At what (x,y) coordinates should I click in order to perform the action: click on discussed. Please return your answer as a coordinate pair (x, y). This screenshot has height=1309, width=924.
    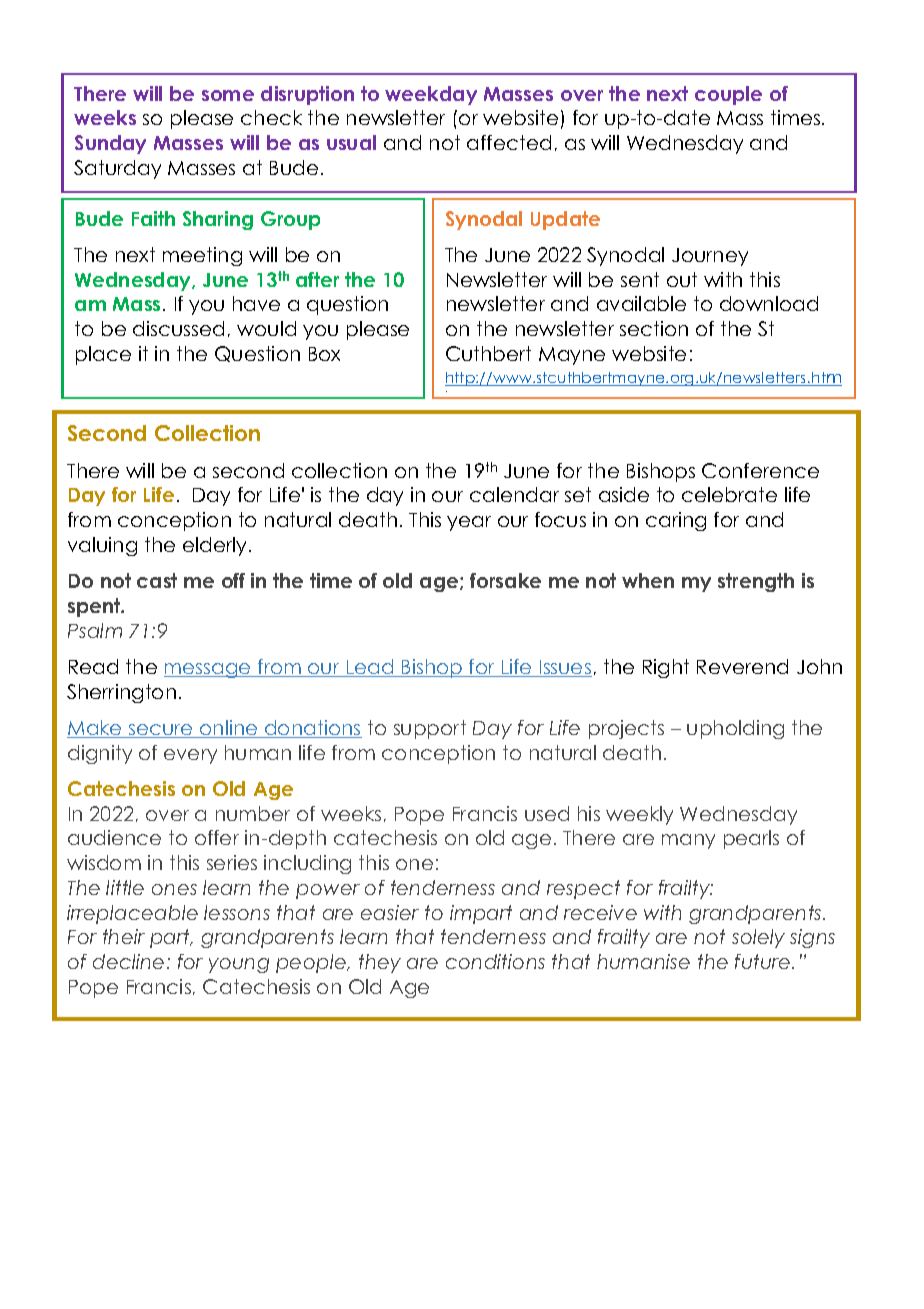
    Looking at the image, I should click on (178, 328).
